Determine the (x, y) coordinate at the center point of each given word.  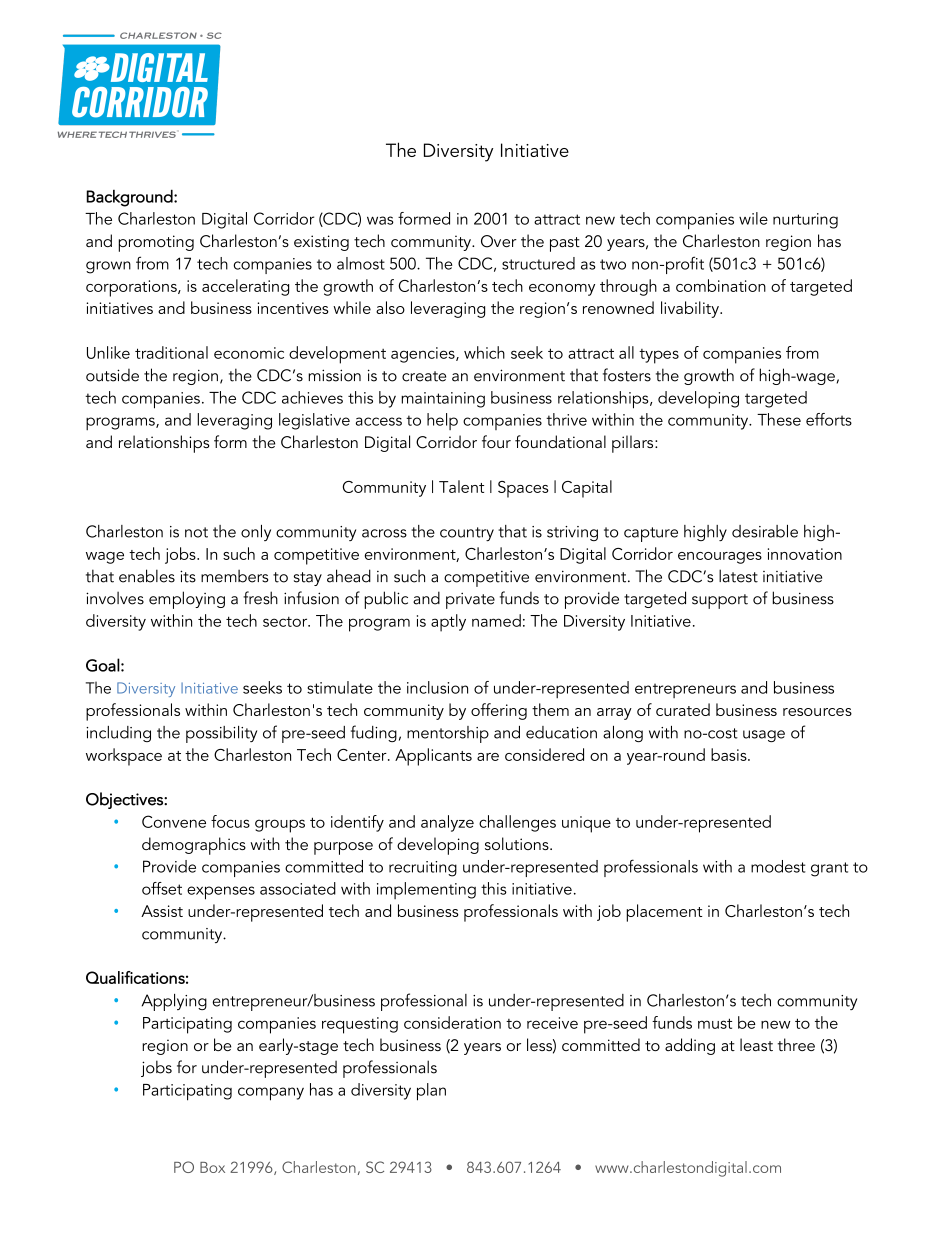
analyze (447, 823)
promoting (156, 243)
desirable (765, 531)
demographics (194, 846)
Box (212, 1167)
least (756, 1044)
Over (499, 241)
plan (431, 1092)
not (196, 532)
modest (778, 866)
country (467, 534)
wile (753, 218)
